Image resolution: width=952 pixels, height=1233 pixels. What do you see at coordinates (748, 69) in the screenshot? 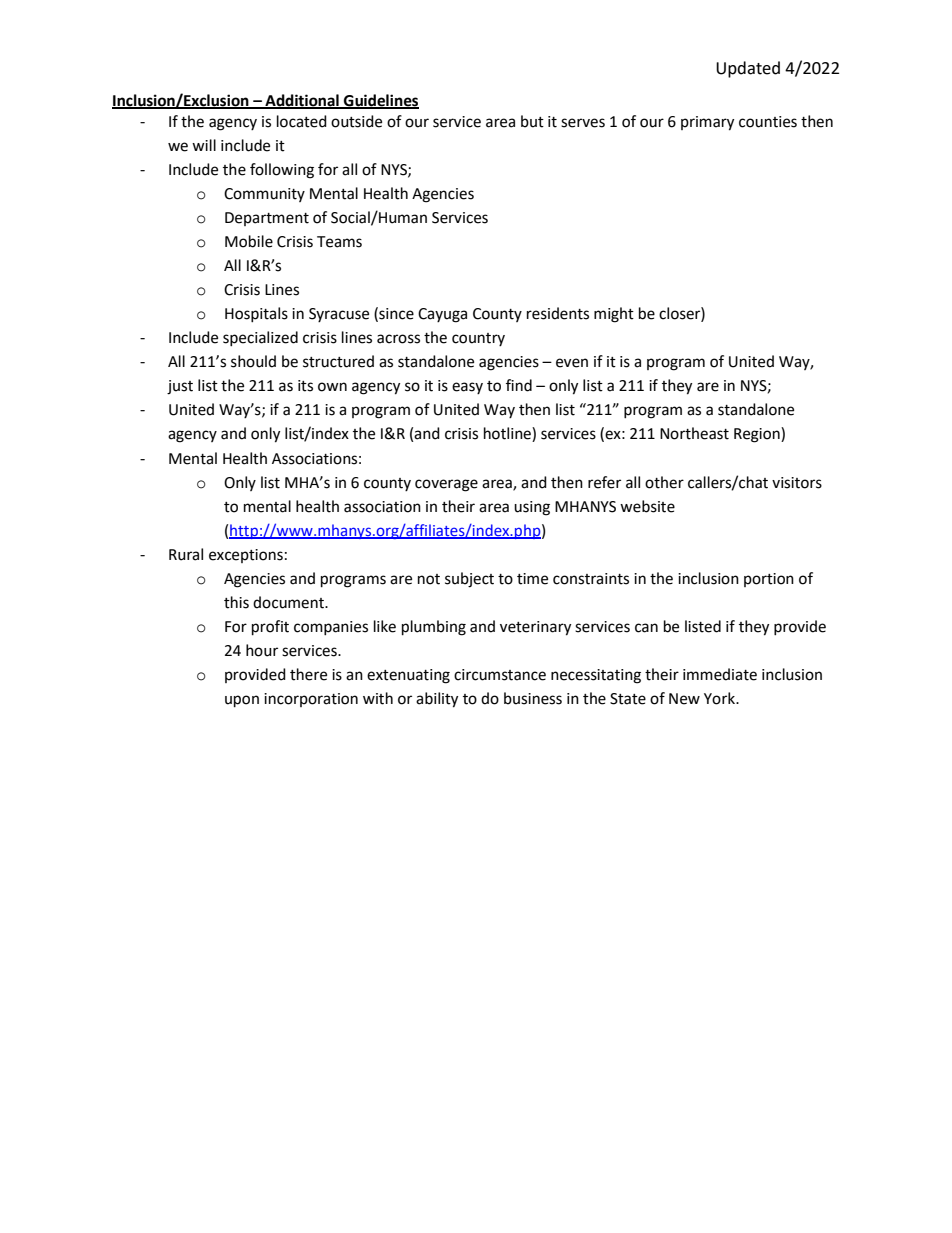
I see `Updated` at bounding box center [748, 69].
